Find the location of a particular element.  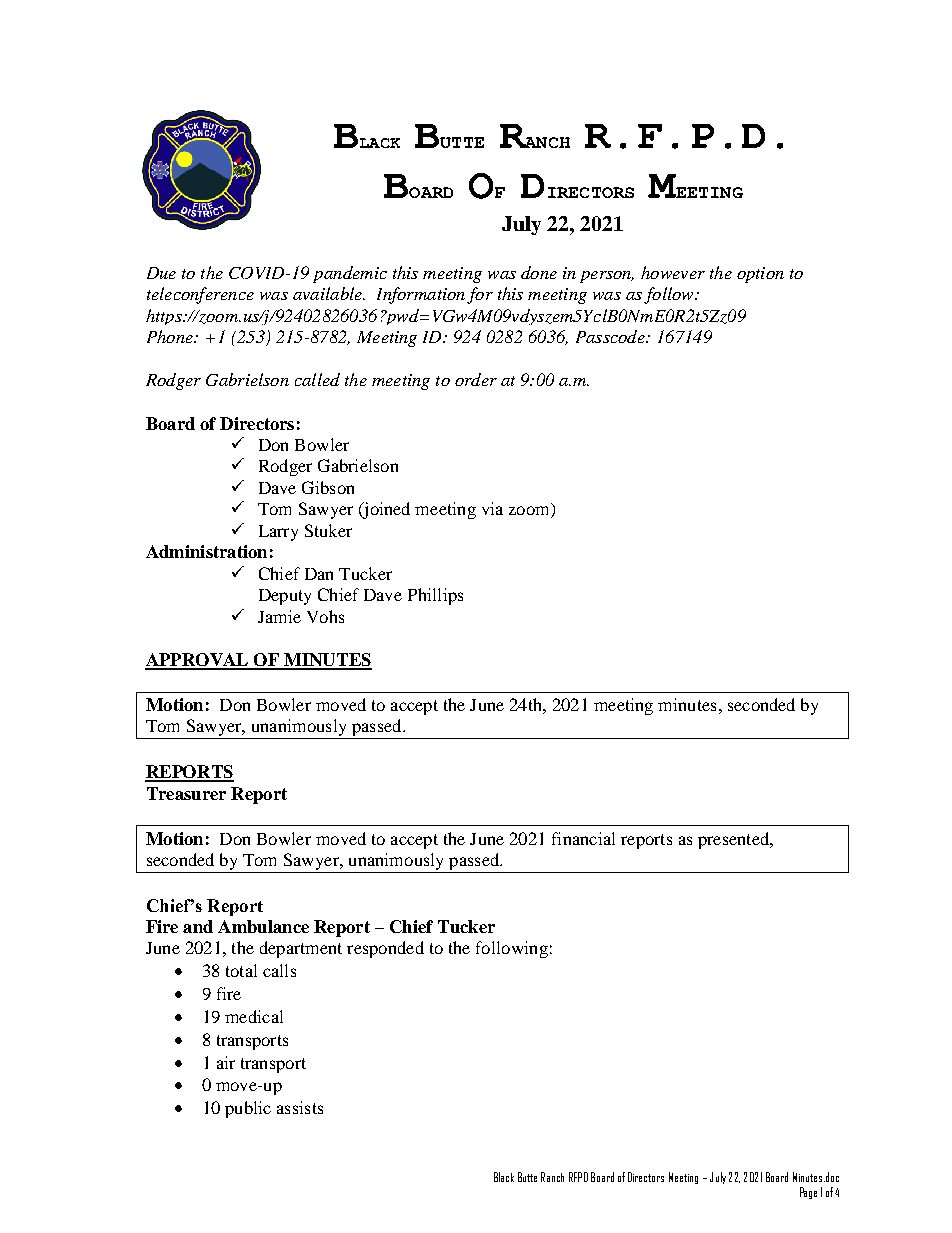

option is located at coordinates (760, 275).
